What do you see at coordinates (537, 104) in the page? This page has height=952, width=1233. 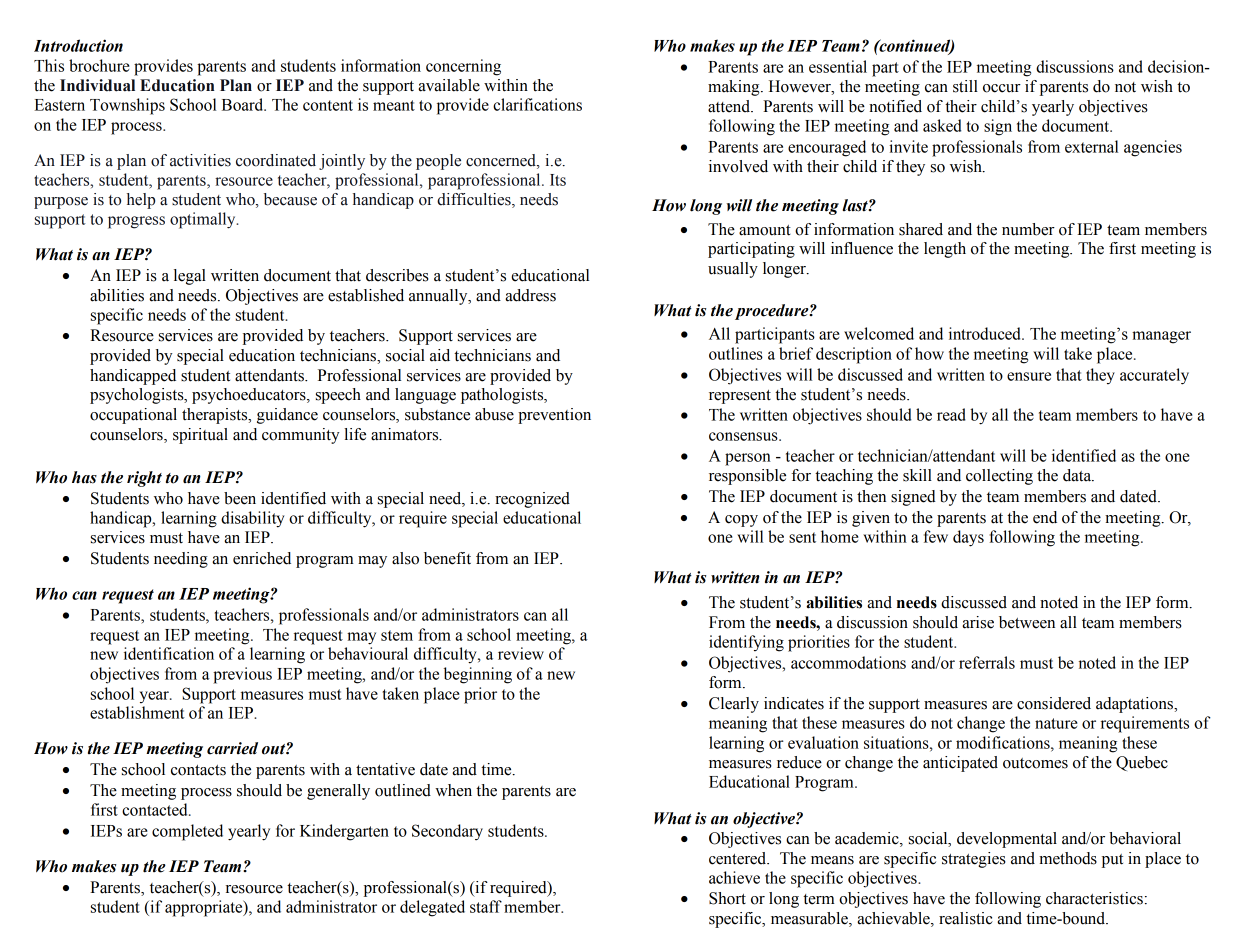 I see `clarifications` at bounding box center [537, 104].
